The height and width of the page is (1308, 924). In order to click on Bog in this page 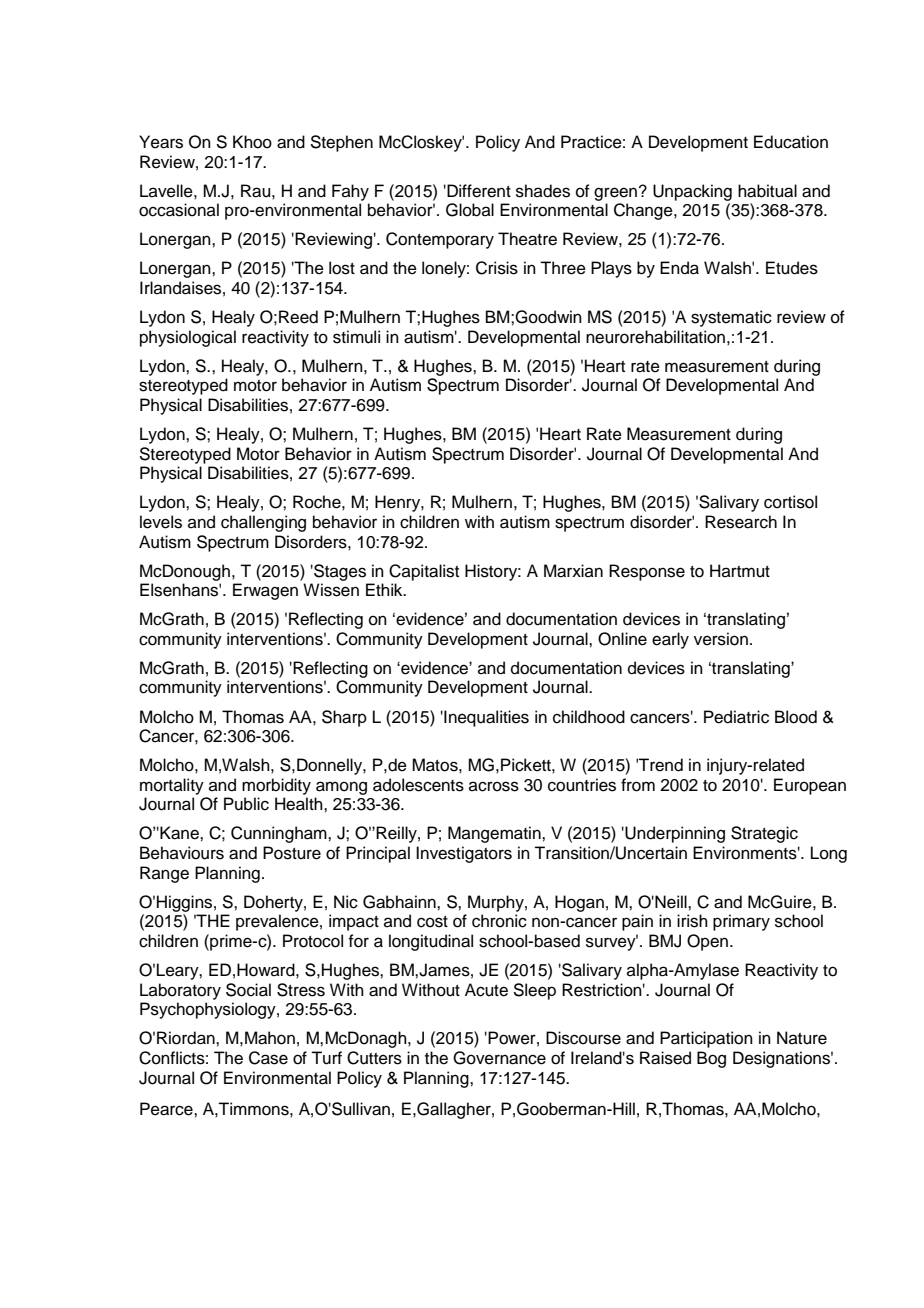, I will do `click(711, 1059)`.
